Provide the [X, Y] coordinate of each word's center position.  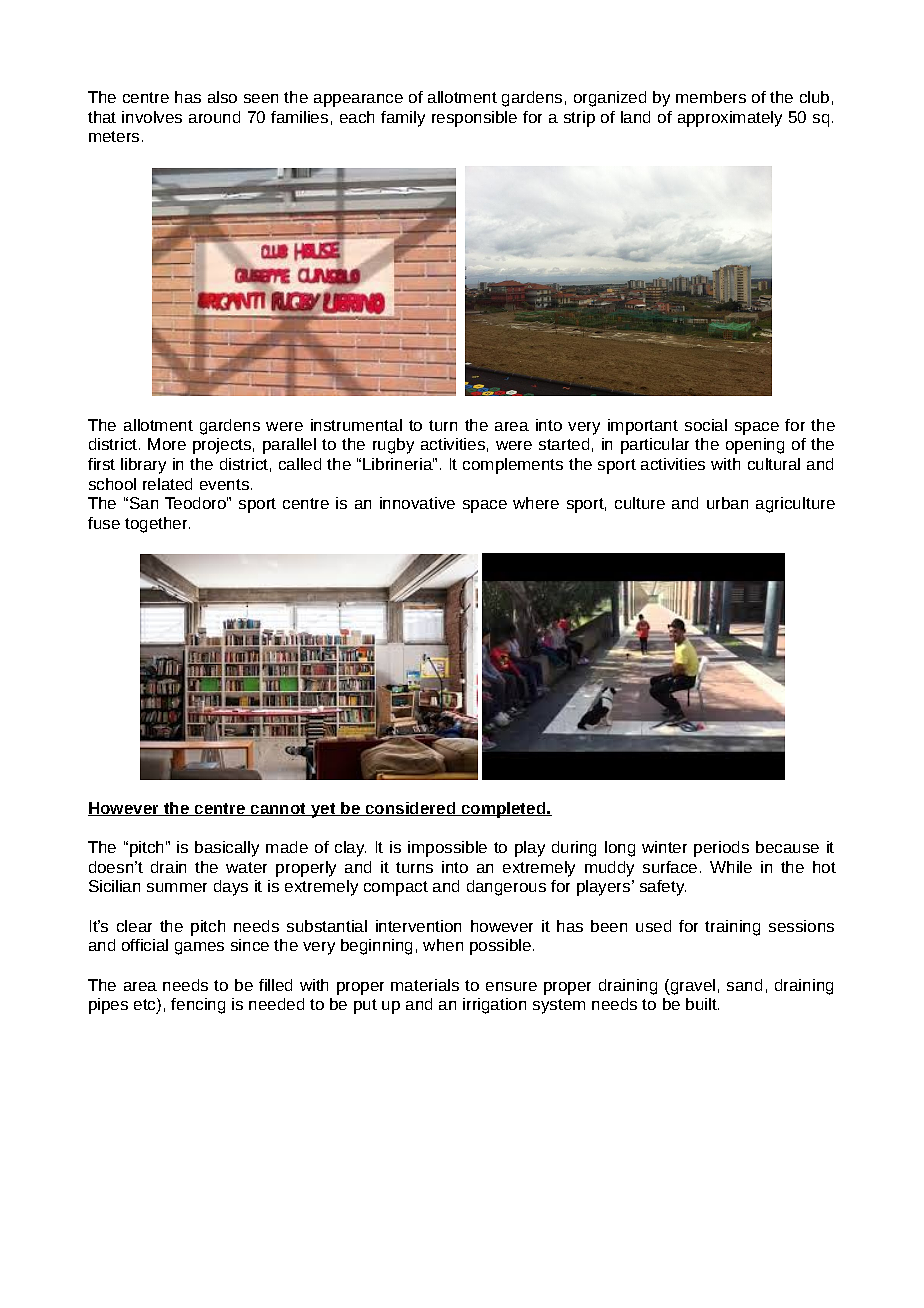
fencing [198, 1006]
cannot [279, 809]
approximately [730, 119]
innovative [417, 503]
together [157, 525]
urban [727, 503]
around [214, 117]
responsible [474, 119]
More [167, 444]
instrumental [356, 425]
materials [425, 985]
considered [411, 809]
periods [721, 849]
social [706, 425]
